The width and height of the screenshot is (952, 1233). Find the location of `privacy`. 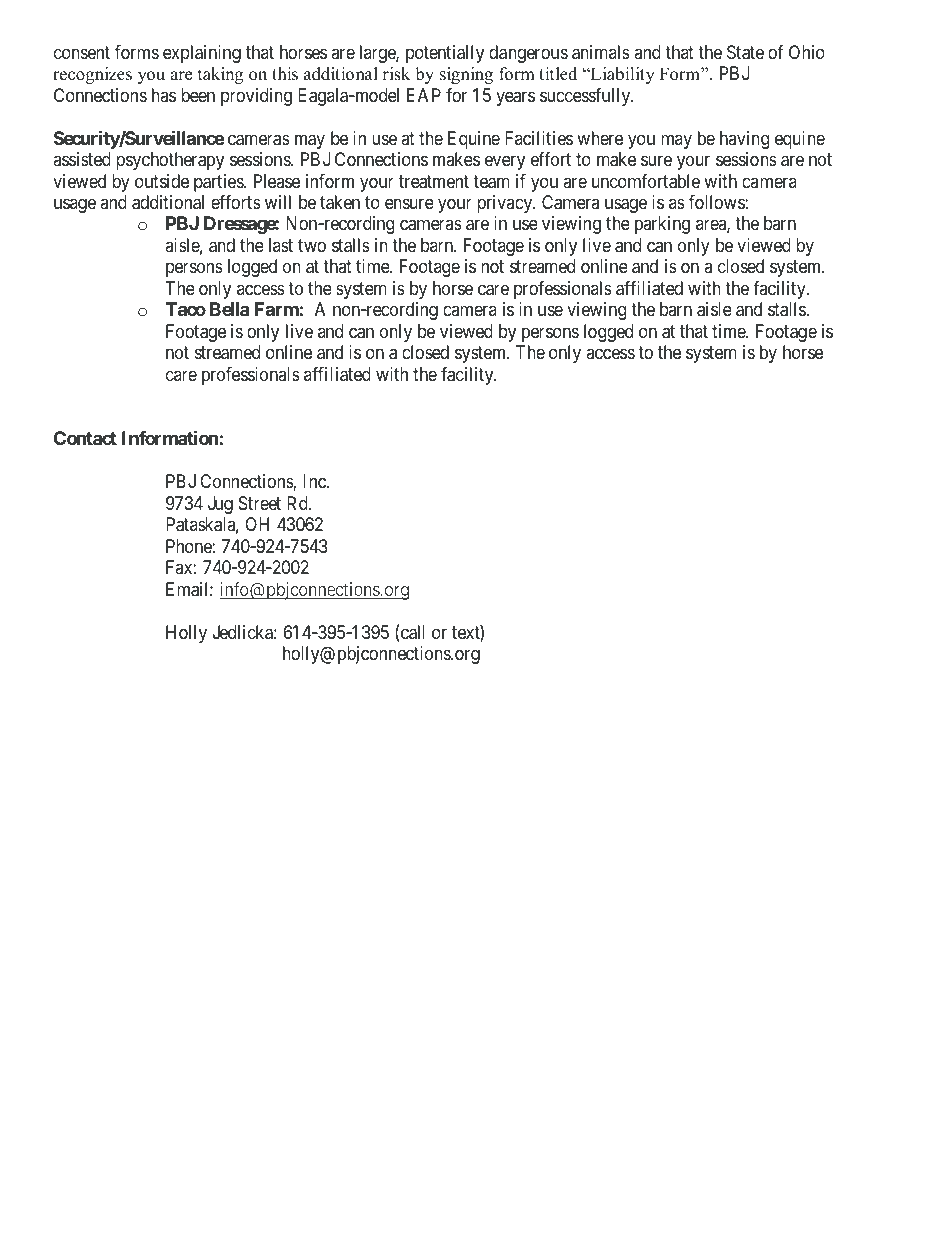

privacy is located at coordinates (506, 204).
